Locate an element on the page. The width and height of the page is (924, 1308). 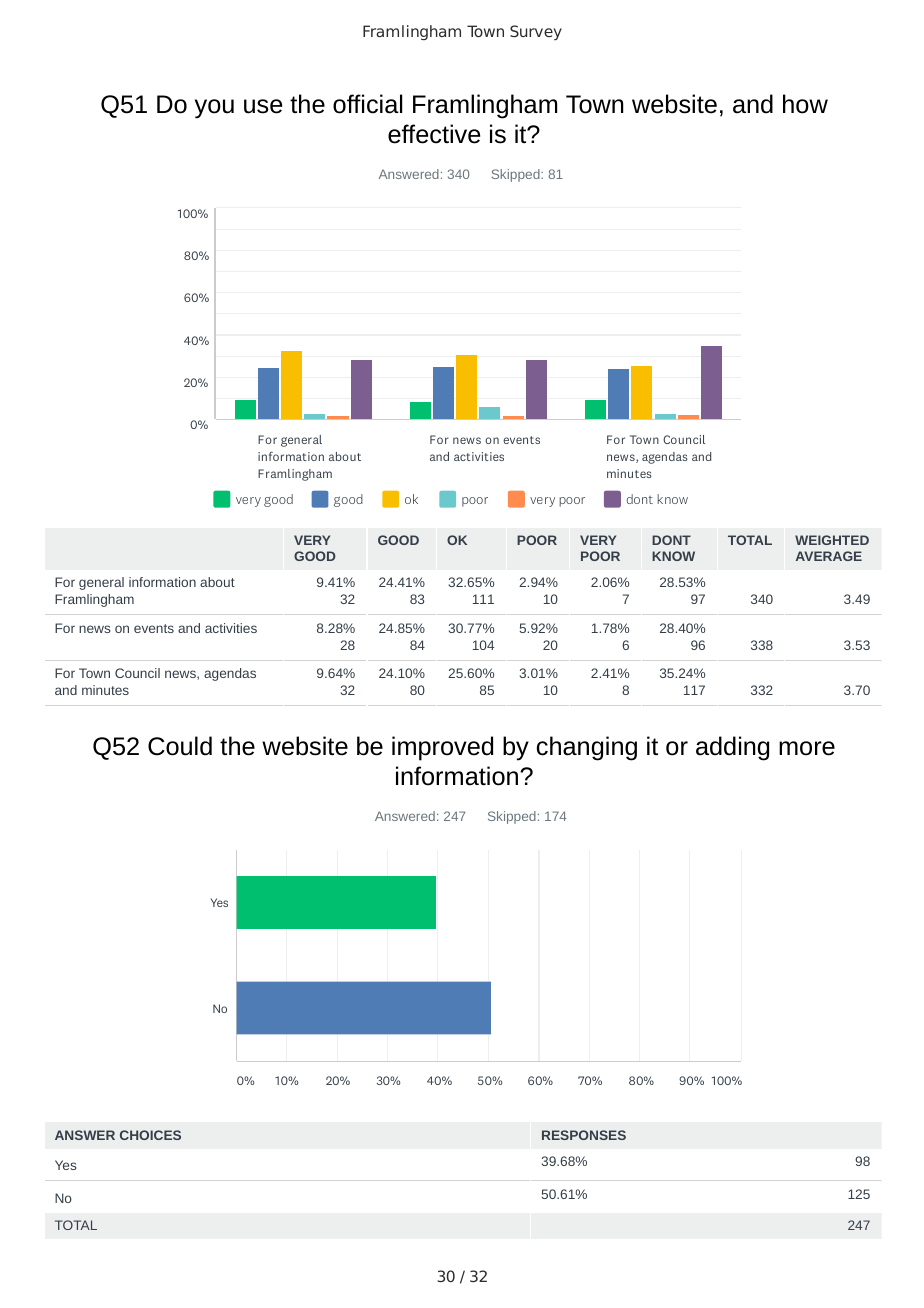
Survey is located at coordinates (536, 32).
